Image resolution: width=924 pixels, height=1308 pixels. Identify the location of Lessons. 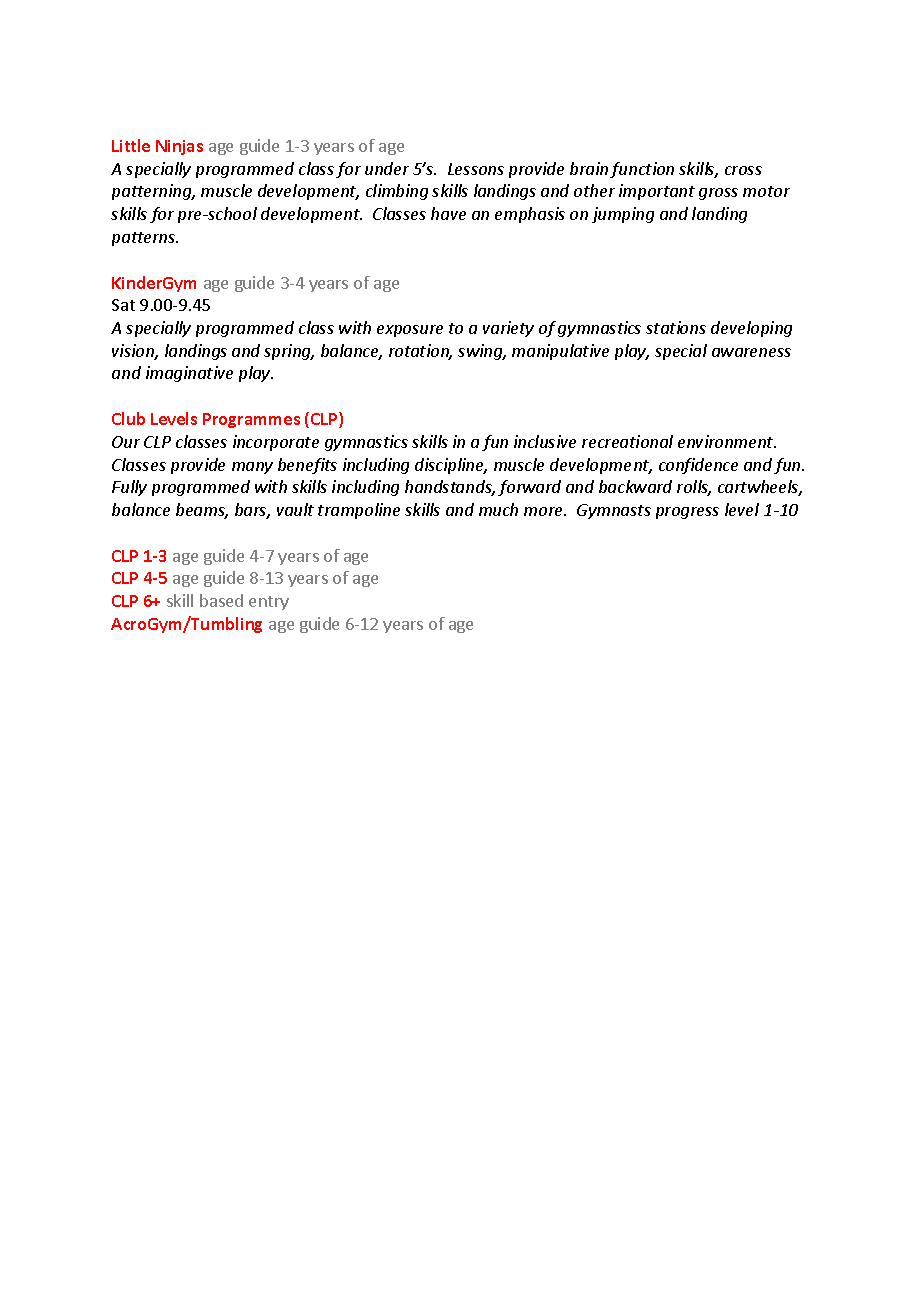
(476, 169).
